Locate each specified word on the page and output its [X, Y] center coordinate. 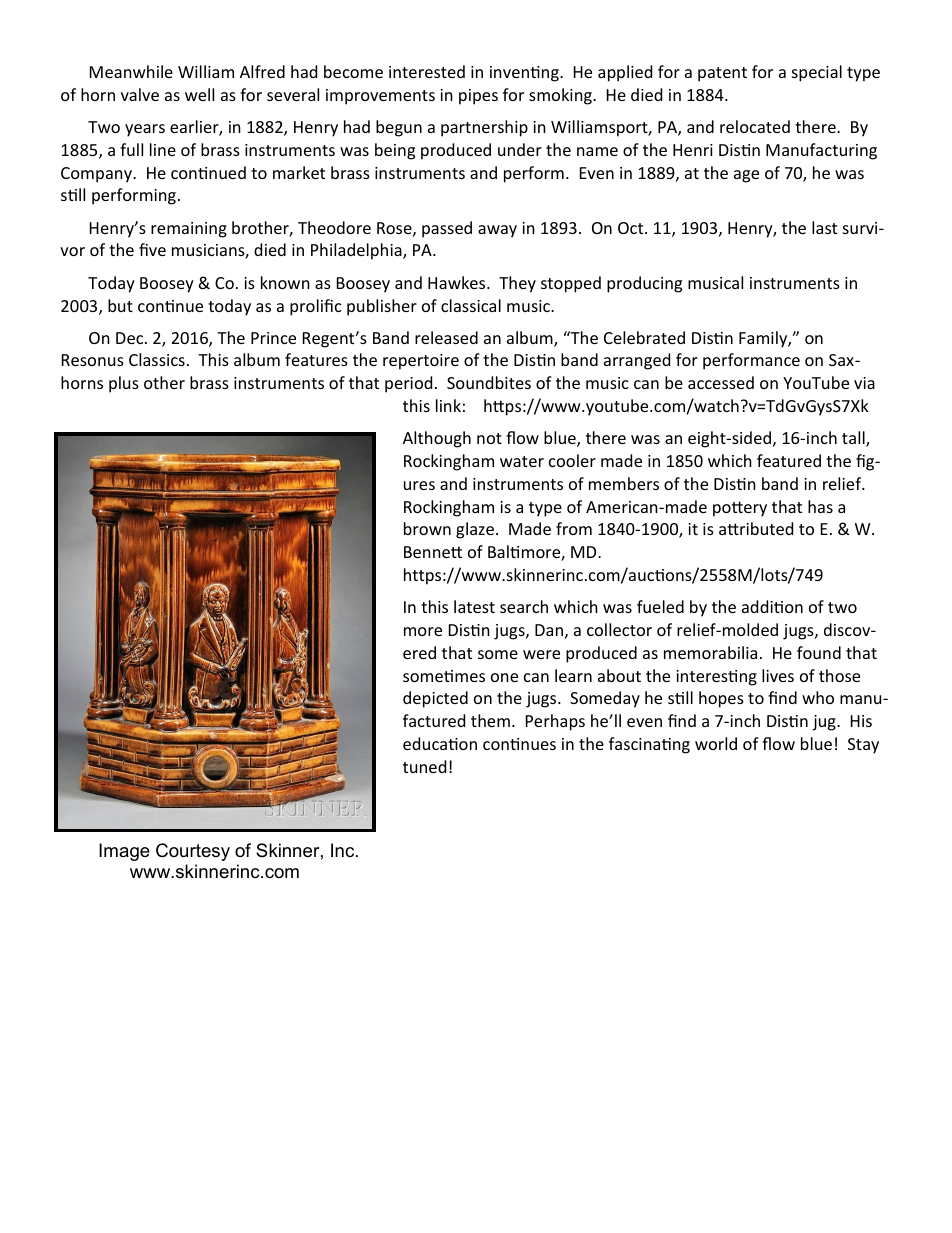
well [199, 94]
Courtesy [193, 852]
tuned [424, 766]
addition [772, 606]
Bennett [433, 552]
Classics [157, 359]
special [817, 73]
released [446, 337]
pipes [478, 97]
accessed [721, 382]
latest [474, 606]
